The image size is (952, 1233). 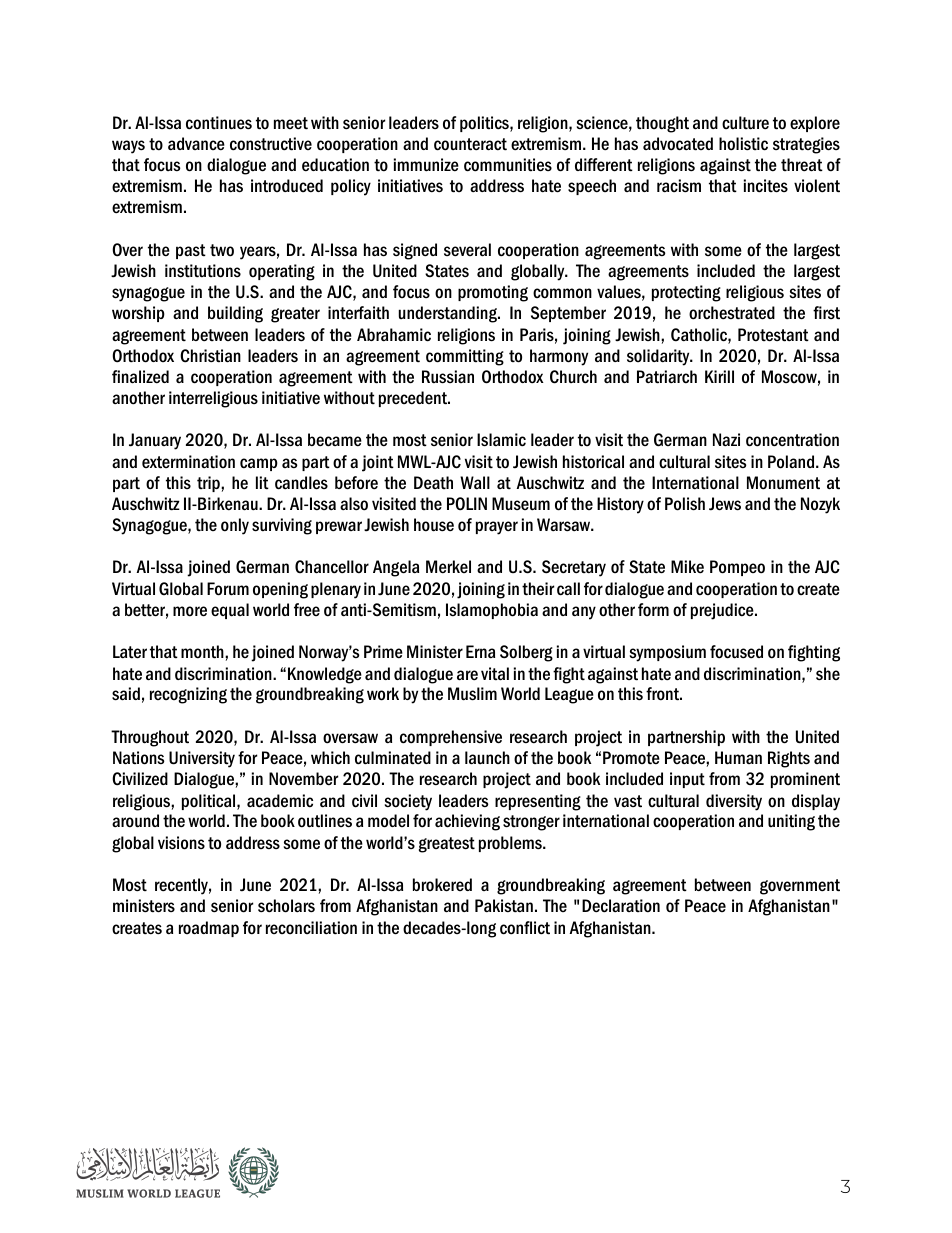 I want to click on Muslim, so click(x=472, y=694).
